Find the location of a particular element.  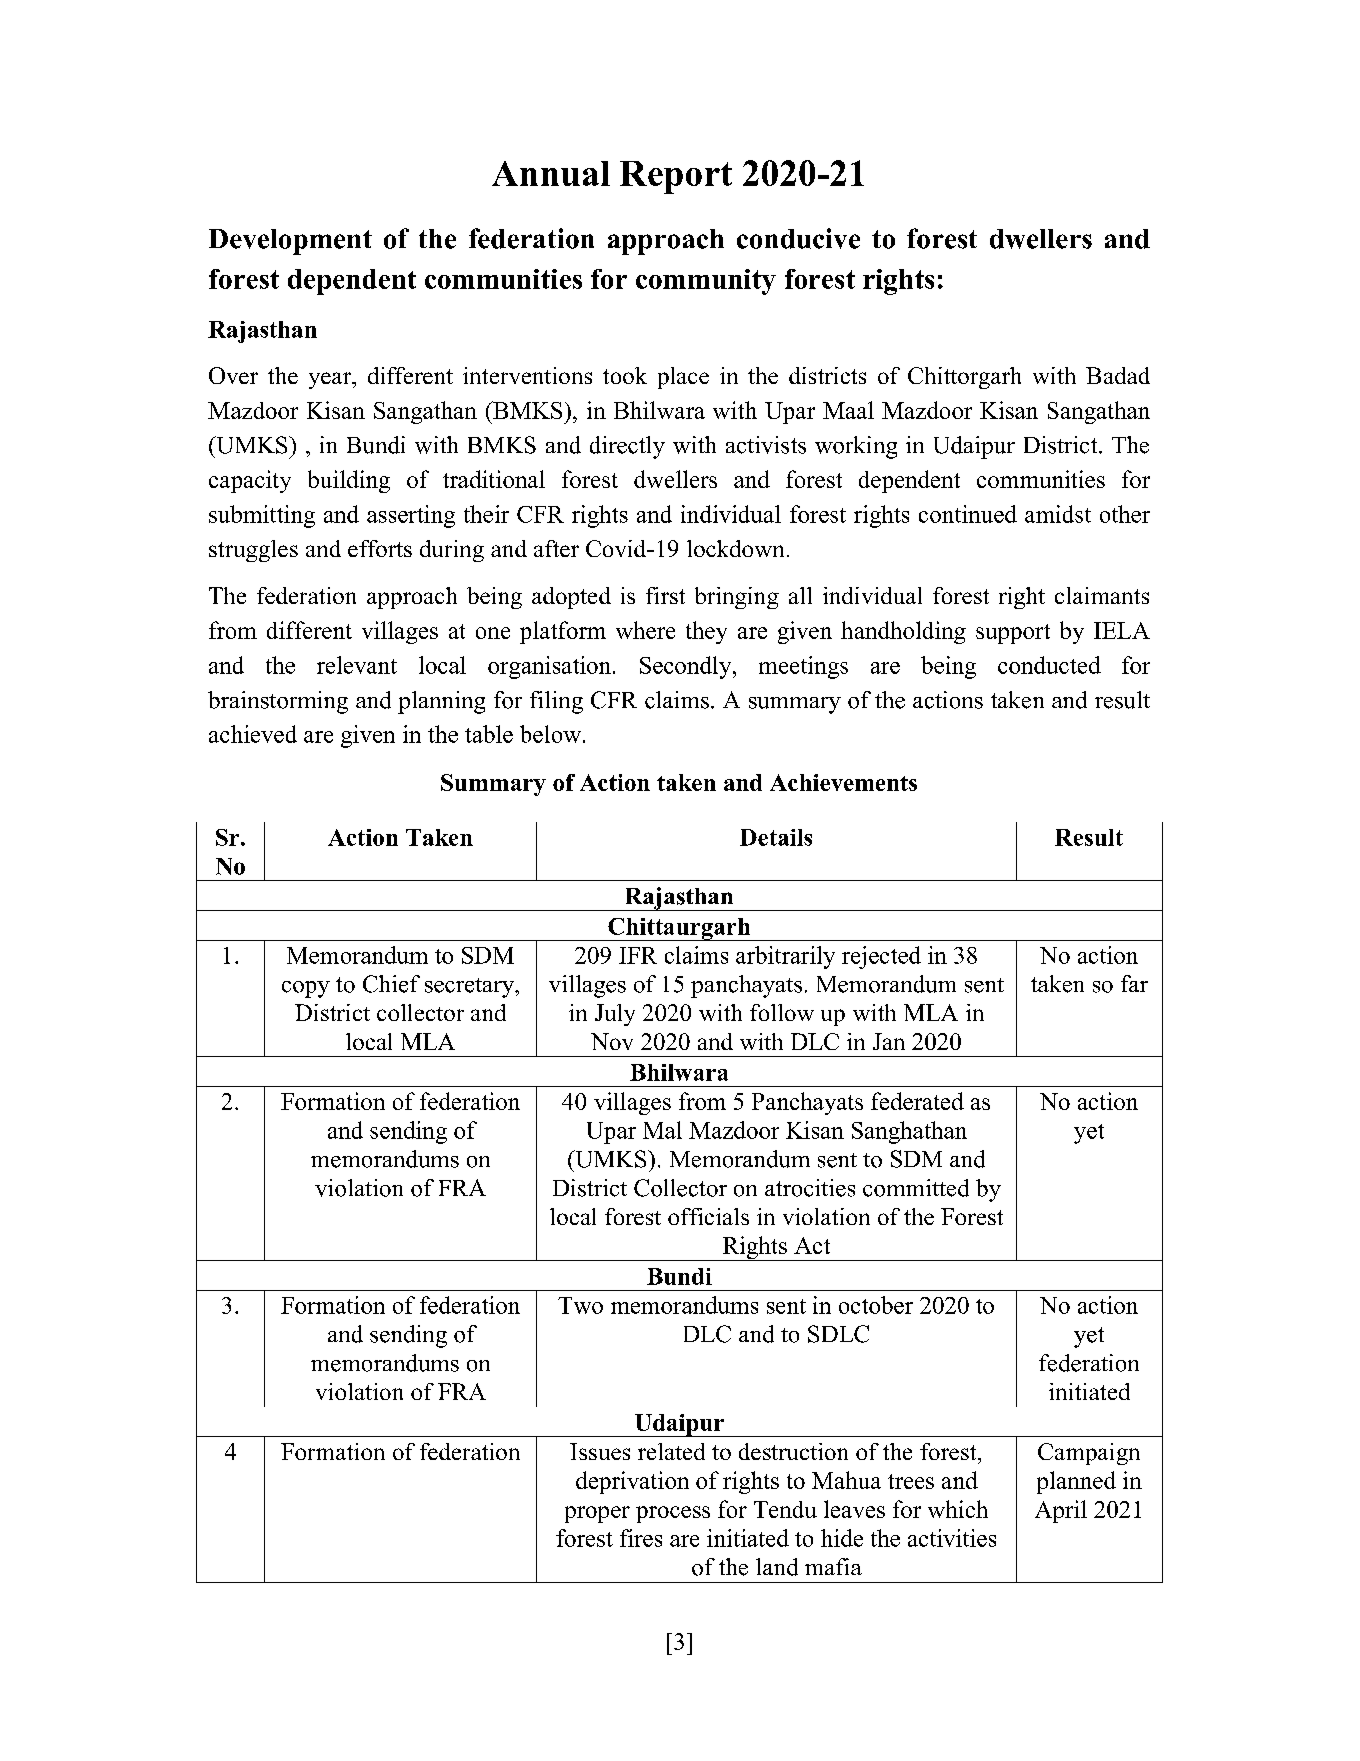

federated is located at coordinates (917, 1101).
